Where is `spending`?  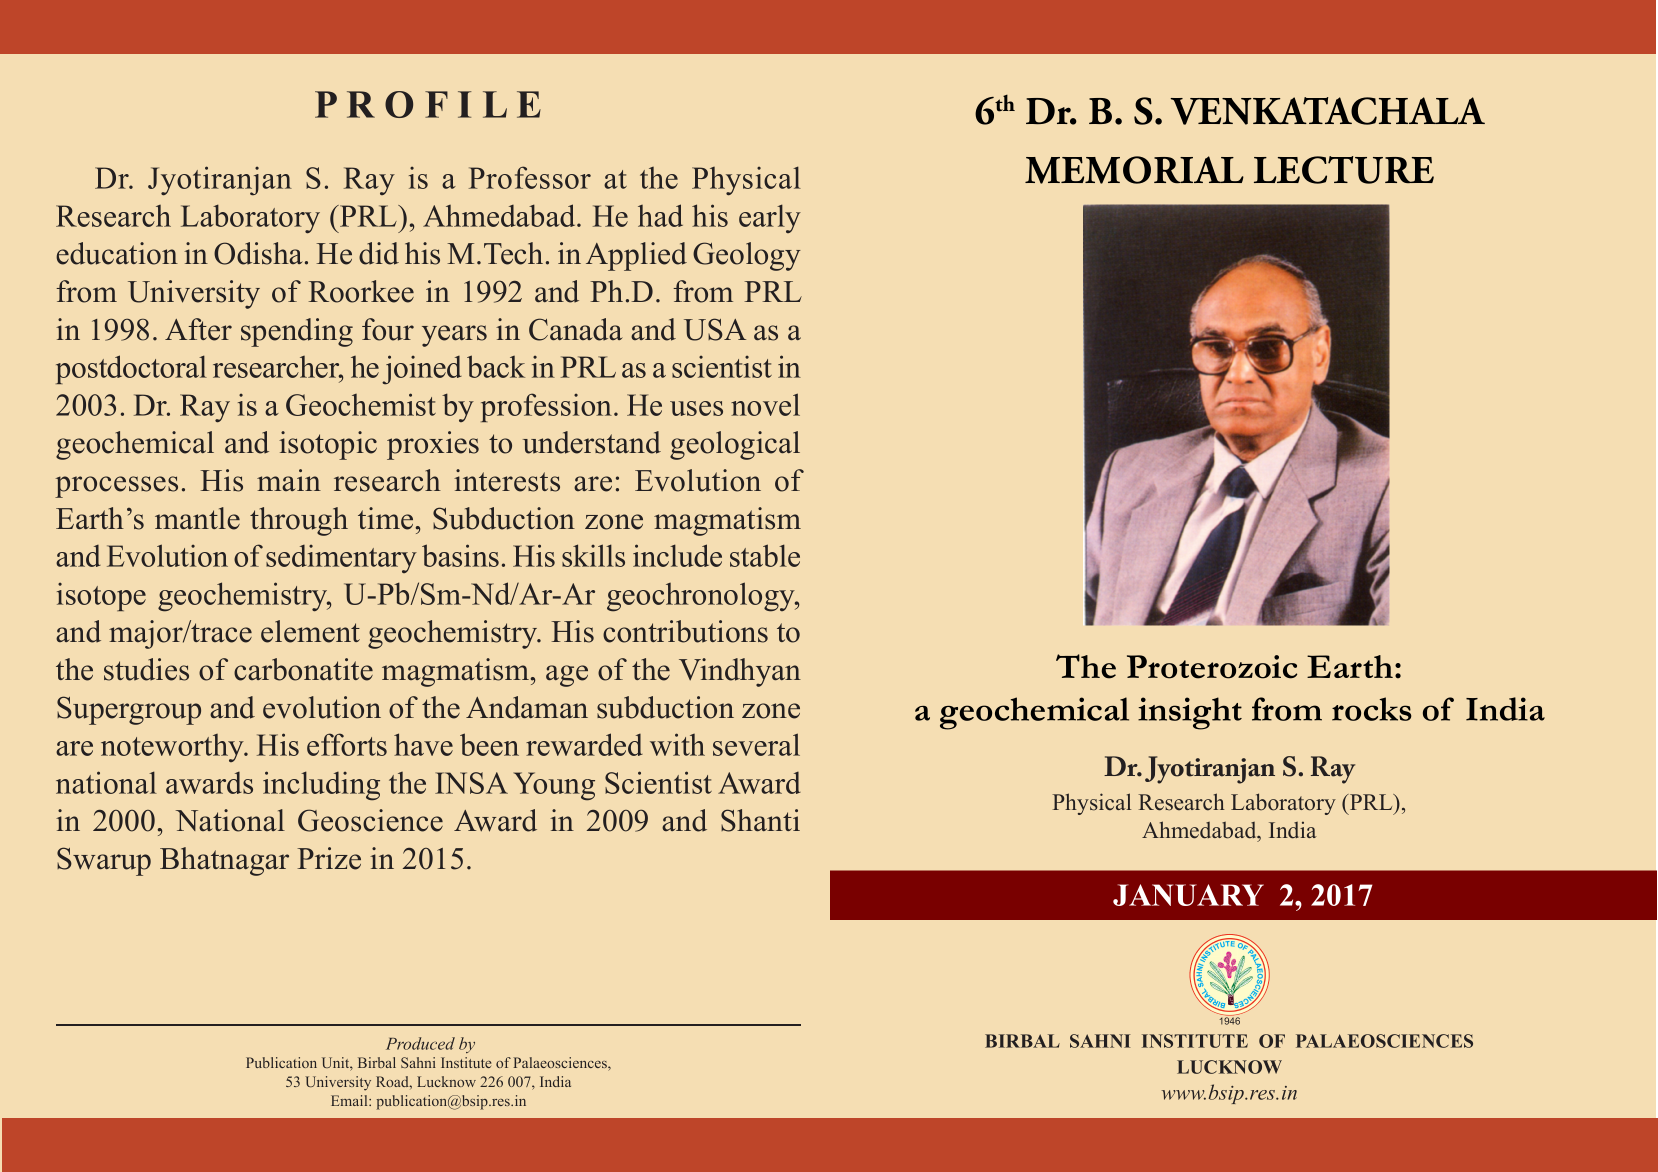 spending is located at coordinates (297, 332).
